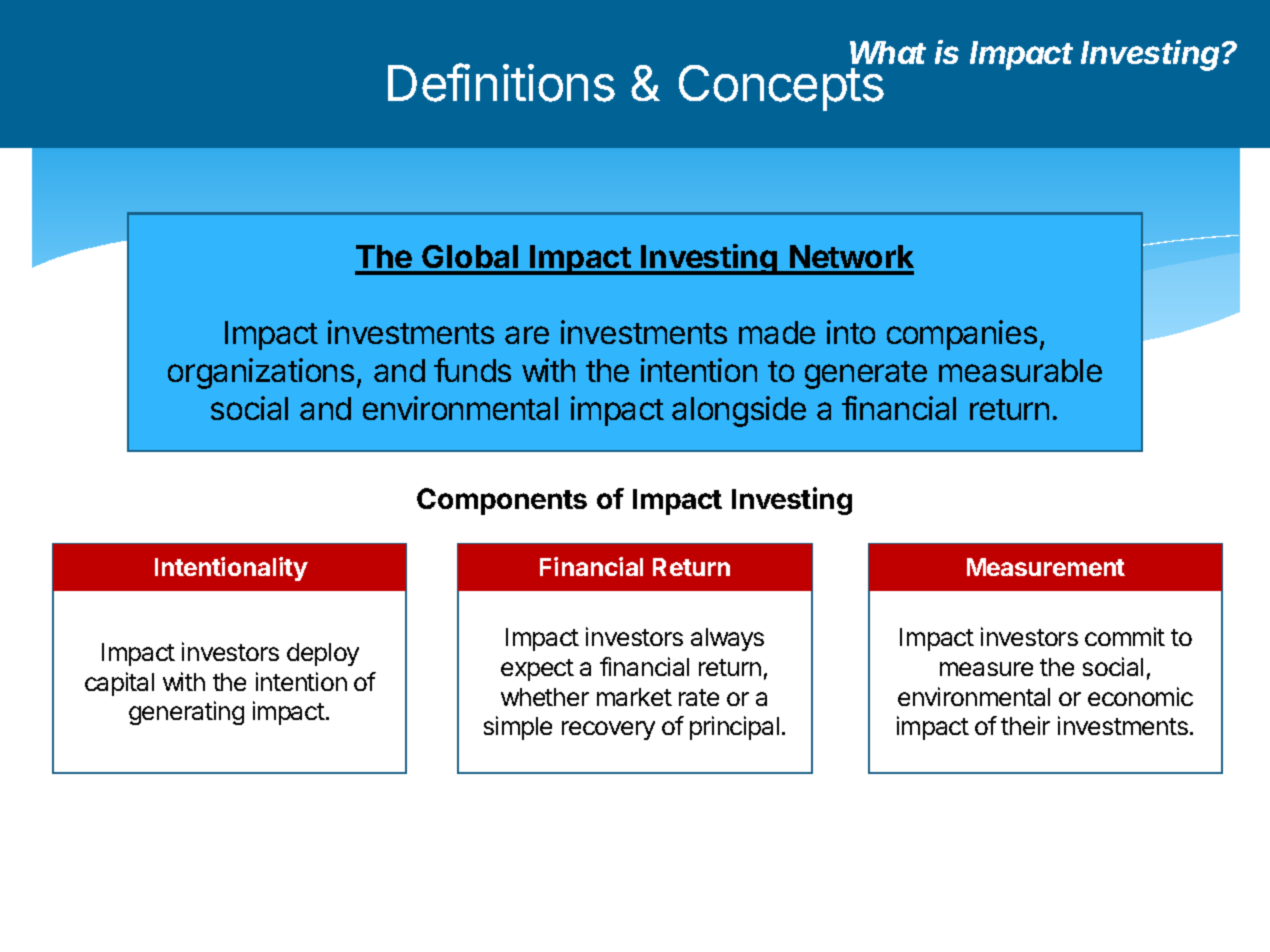 Image resolution: width=1270 pixels, height=952 pixels. Describe the element at coordinates (527, 335) in the screenshot. I see `are` at that location.
